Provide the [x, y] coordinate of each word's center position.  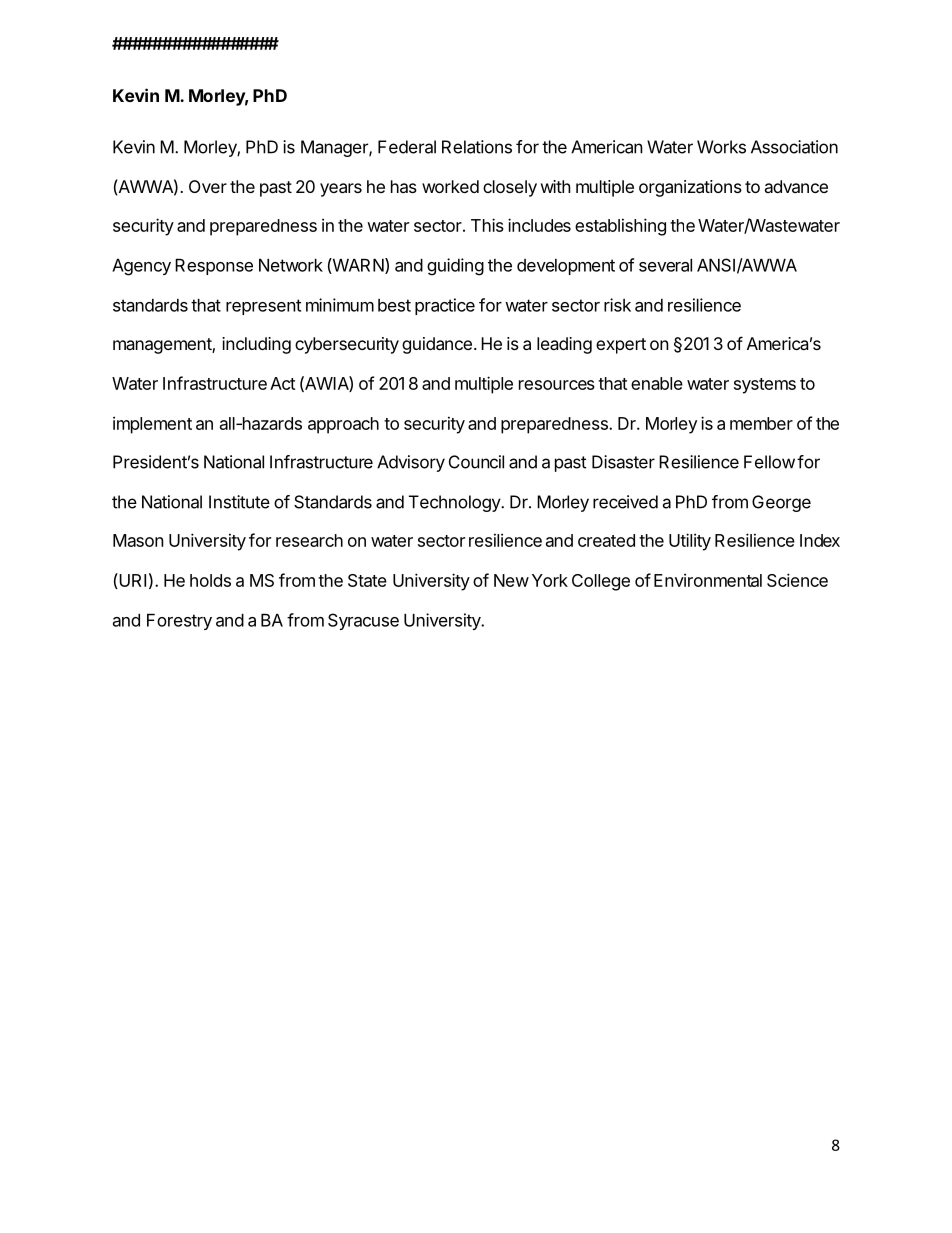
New [511, 580]
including [256, 345]
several [665, 265]
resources [557, 385]
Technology [455, 503]
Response [214, 267]
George [781, 503]
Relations [477, 147]
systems [765, 386]
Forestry [179, 622]
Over [208, 186]
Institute [239, 502]
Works [721, 147]
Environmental [708, 580]
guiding [455, 267]
